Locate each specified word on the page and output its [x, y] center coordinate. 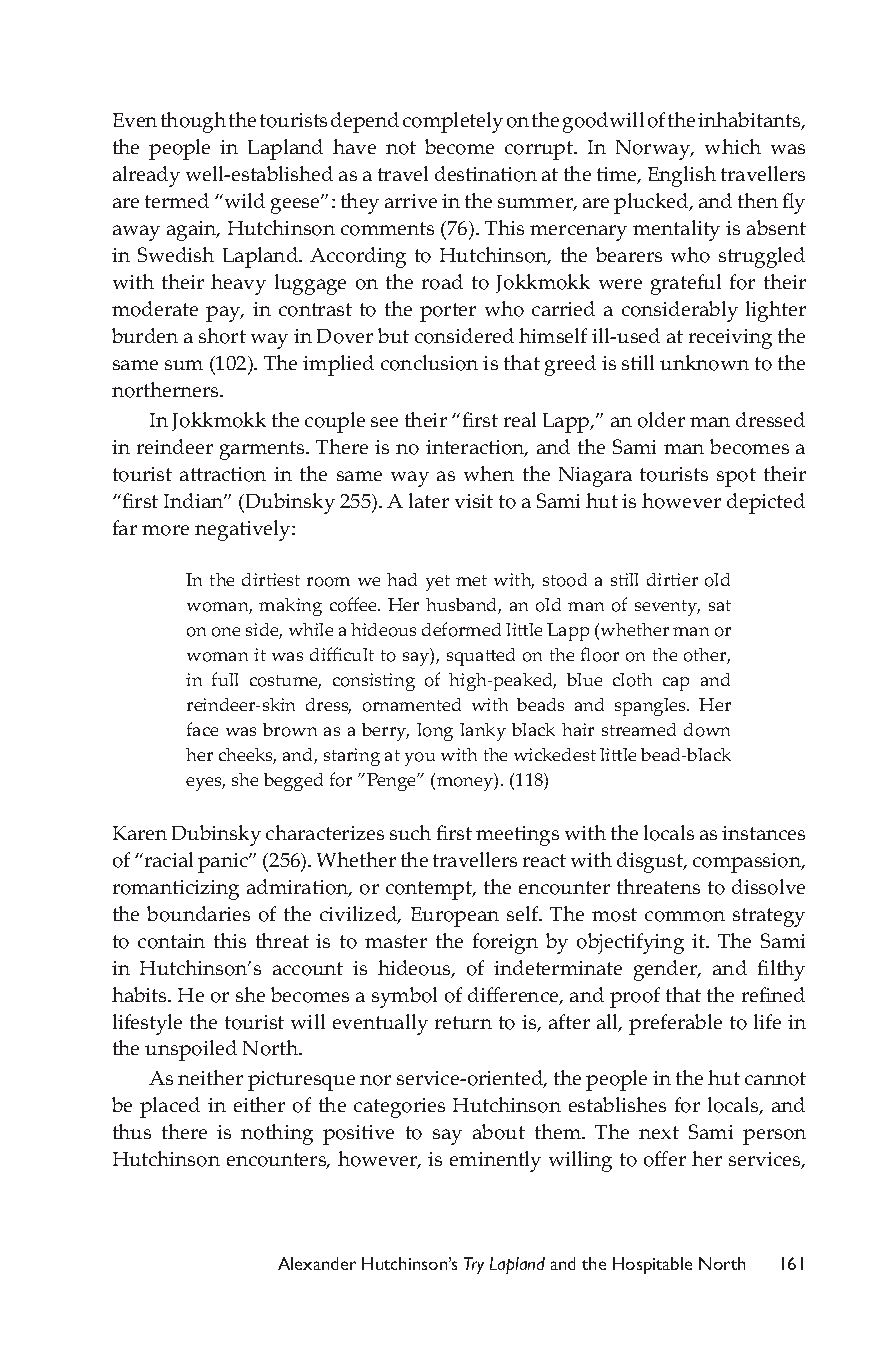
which [733, 146]
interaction [476, 448]
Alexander [317, 1263]
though [193, 122]
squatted [481, 657]
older [661, 420]
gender [667, 970]
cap [676, 684]
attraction [223, 474]
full [225, 679]
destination [486, 174]
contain [171, 941]
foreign [505, 943]
